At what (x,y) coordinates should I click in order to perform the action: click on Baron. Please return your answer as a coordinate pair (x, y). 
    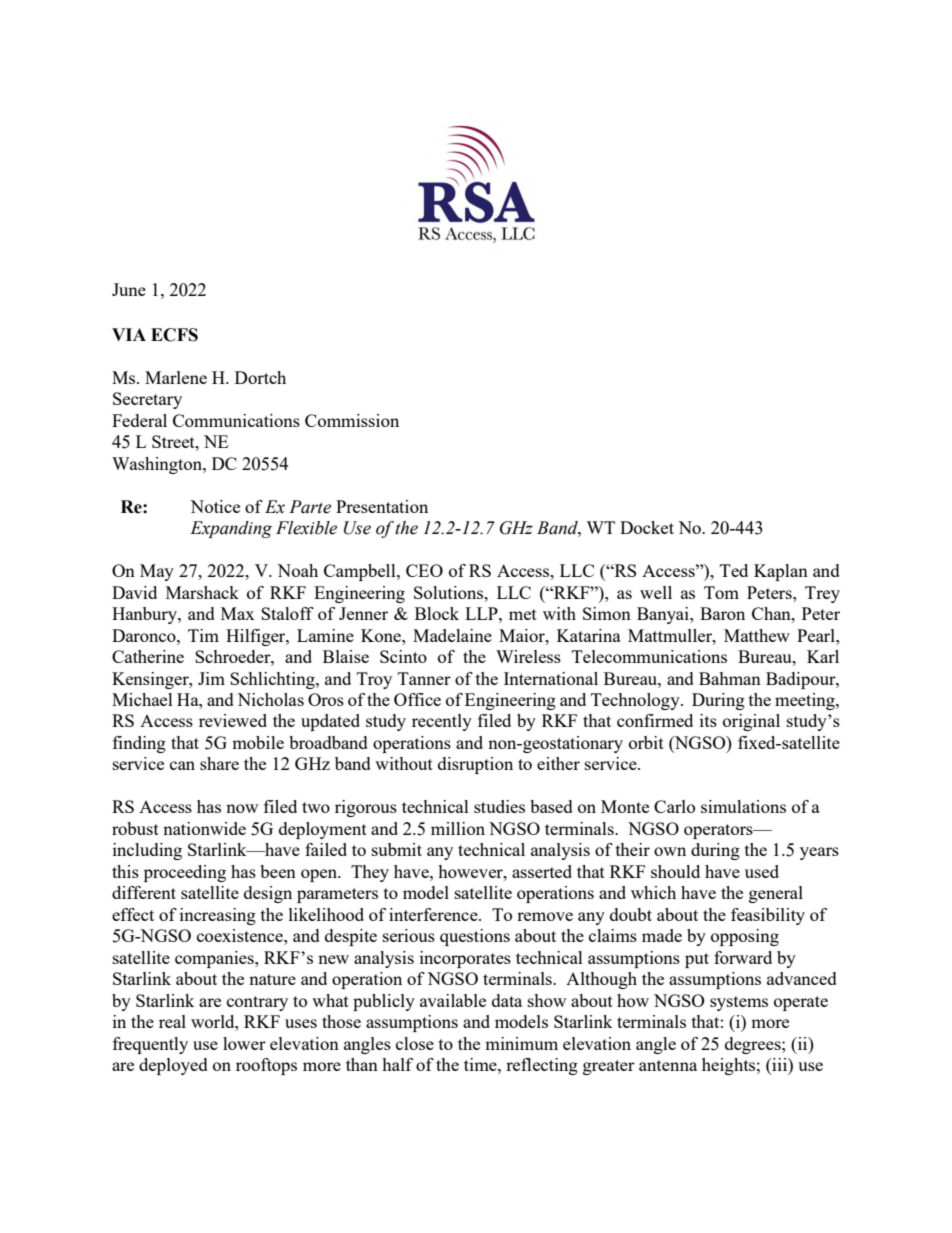
    Looking at the image, I should click on (722, 613).
